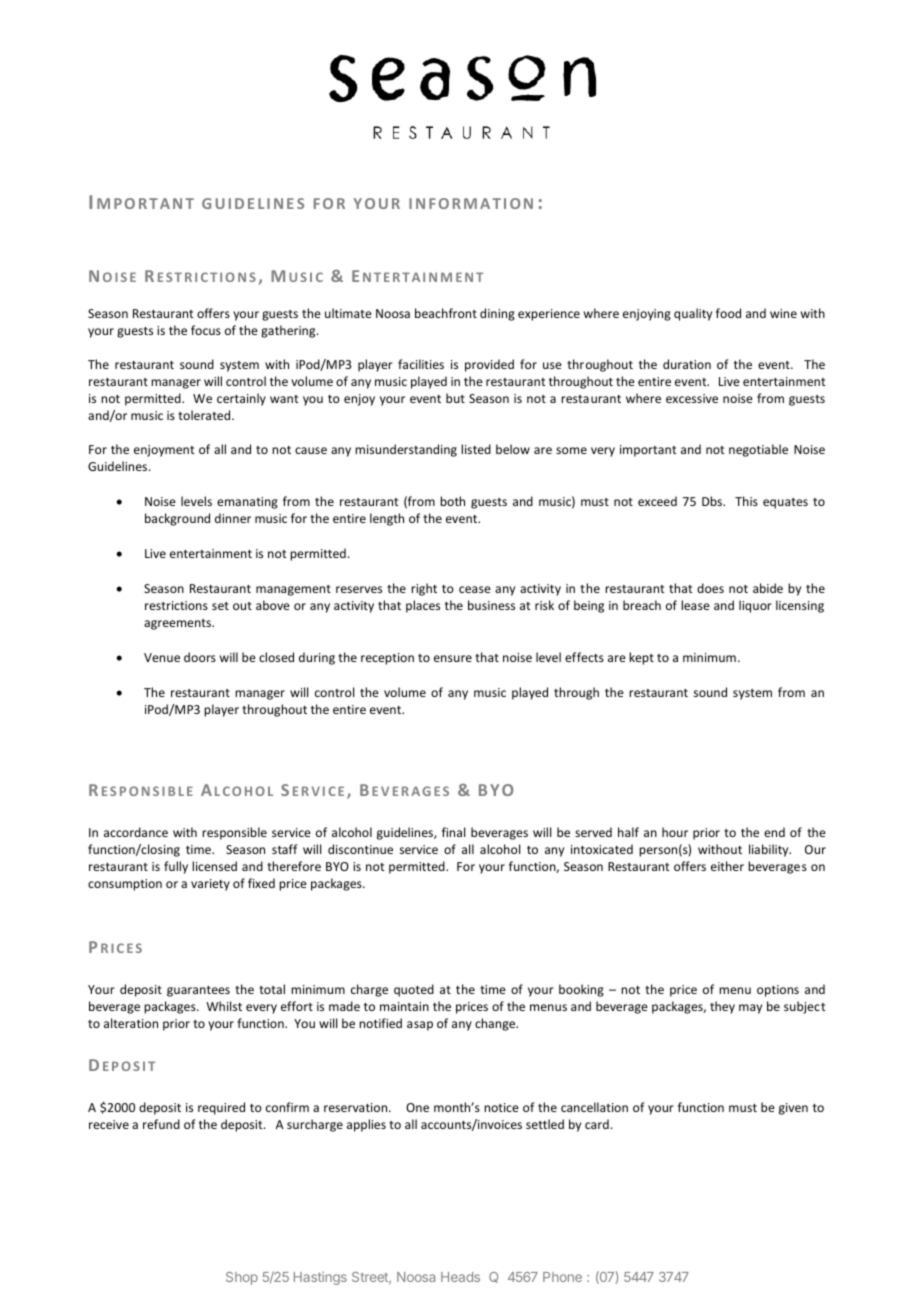  I want to click on Shop, so click(242, 1278).
